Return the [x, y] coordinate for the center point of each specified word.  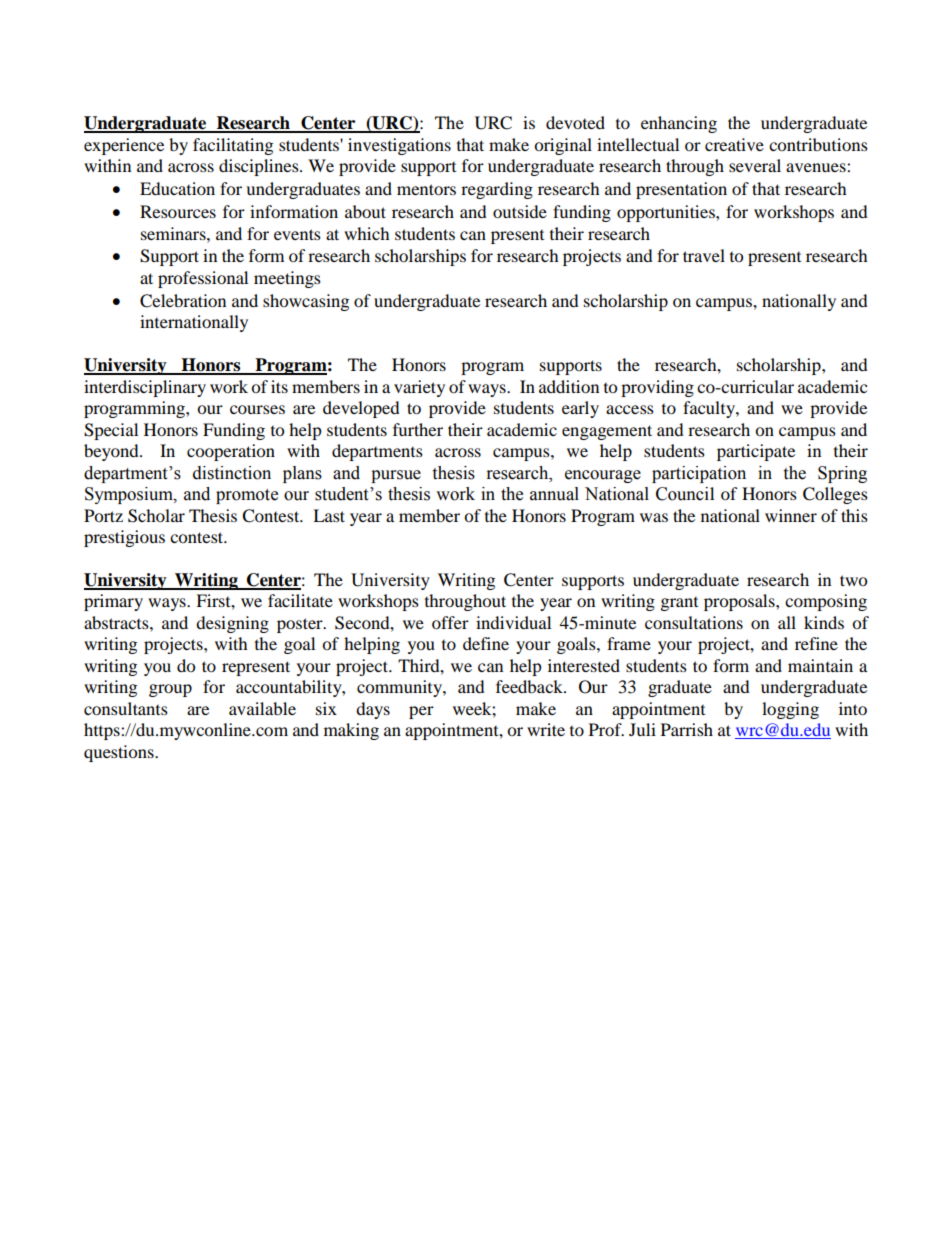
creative [734, 144]
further [418, 429]
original [563, 146]
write [546, 729]
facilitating [233, 146]
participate [756, 452]
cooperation [231, 452]
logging [790, 710]
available [262, 708]
